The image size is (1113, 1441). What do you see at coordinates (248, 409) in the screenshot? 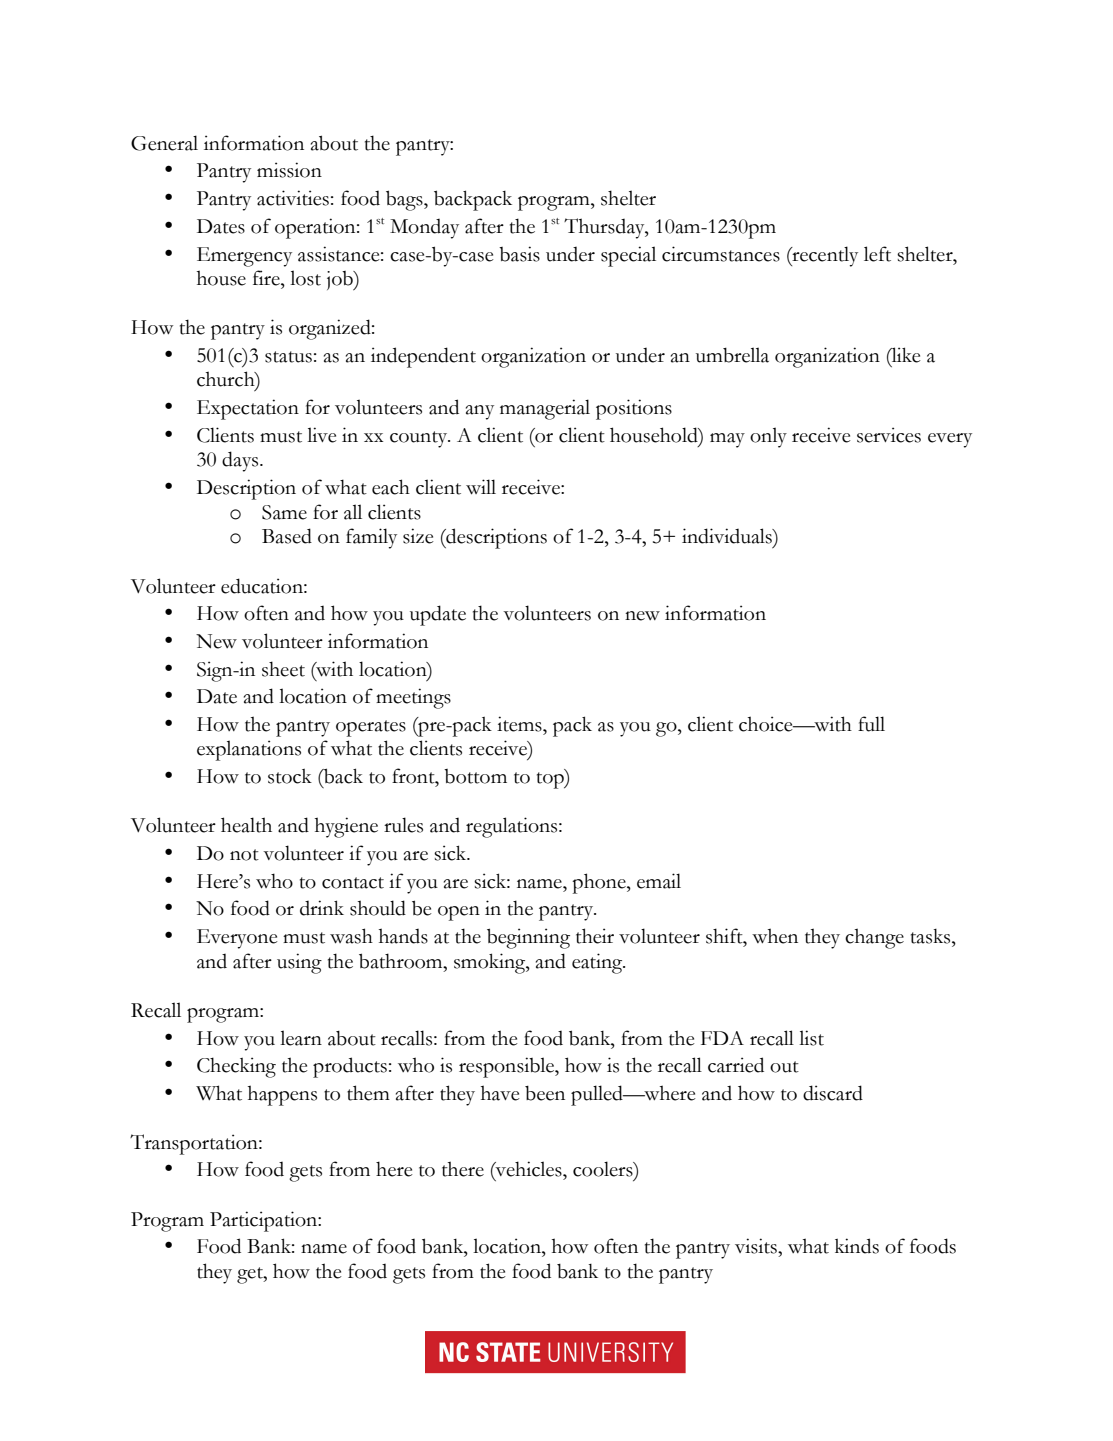
I see `Expectation` at bounding box center [248, 409].
